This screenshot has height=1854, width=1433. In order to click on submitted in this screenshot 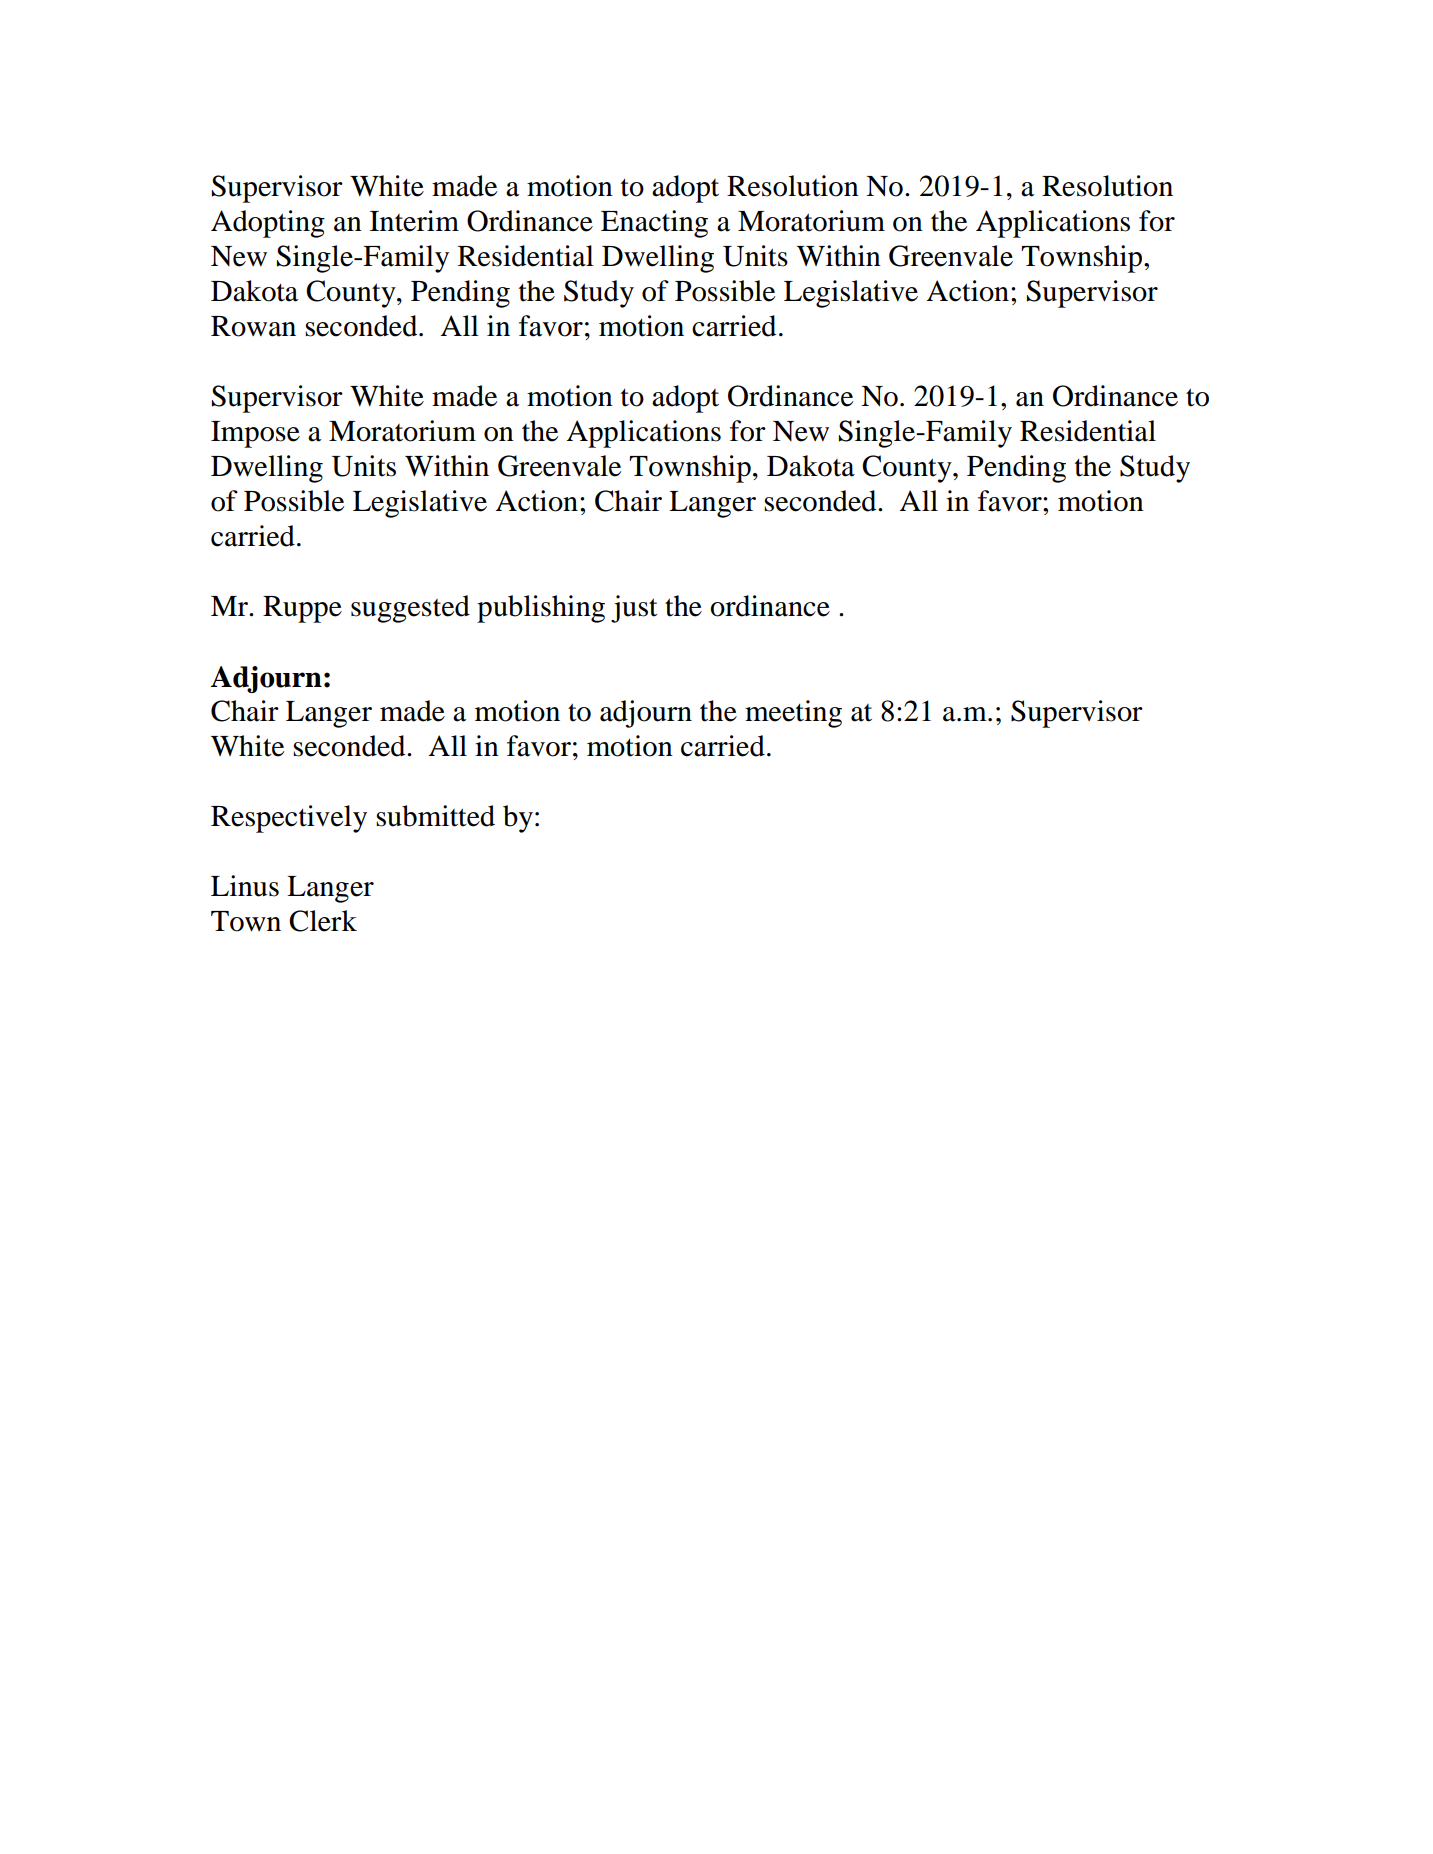, I will do `click(435, 816)`.
